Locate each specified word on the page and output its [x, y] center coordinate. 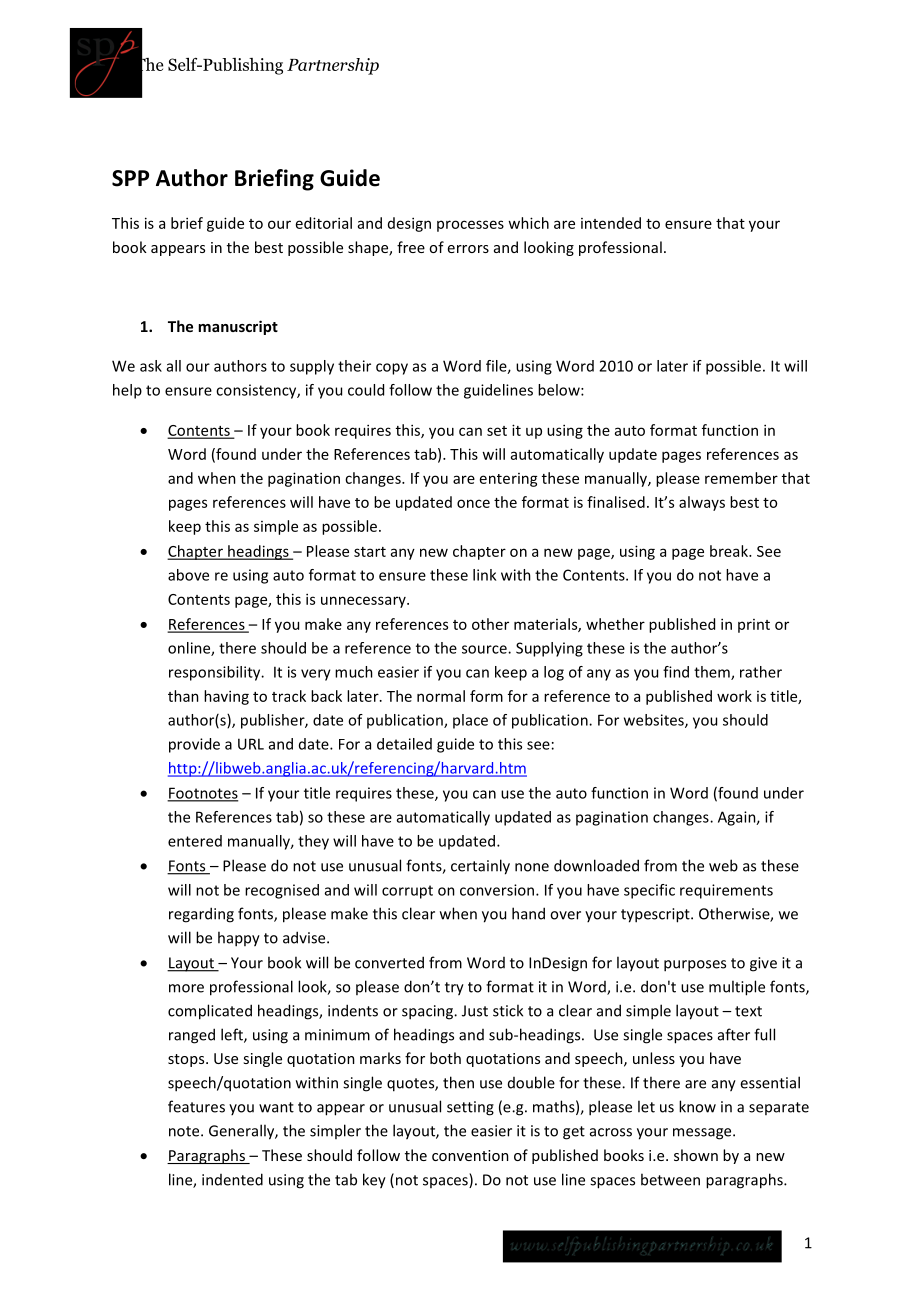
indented [232, 1179]
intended [611, 223]
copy [392, 369]
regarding [201, 915]
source [485, 649]
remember [741, 478]
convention [470, 1155]
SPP [130, 178]
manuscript [238, 327]
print [754, 626]
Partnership [333, 66]
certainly [480, 867]
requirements [726, 891]
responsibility [216, 673]
